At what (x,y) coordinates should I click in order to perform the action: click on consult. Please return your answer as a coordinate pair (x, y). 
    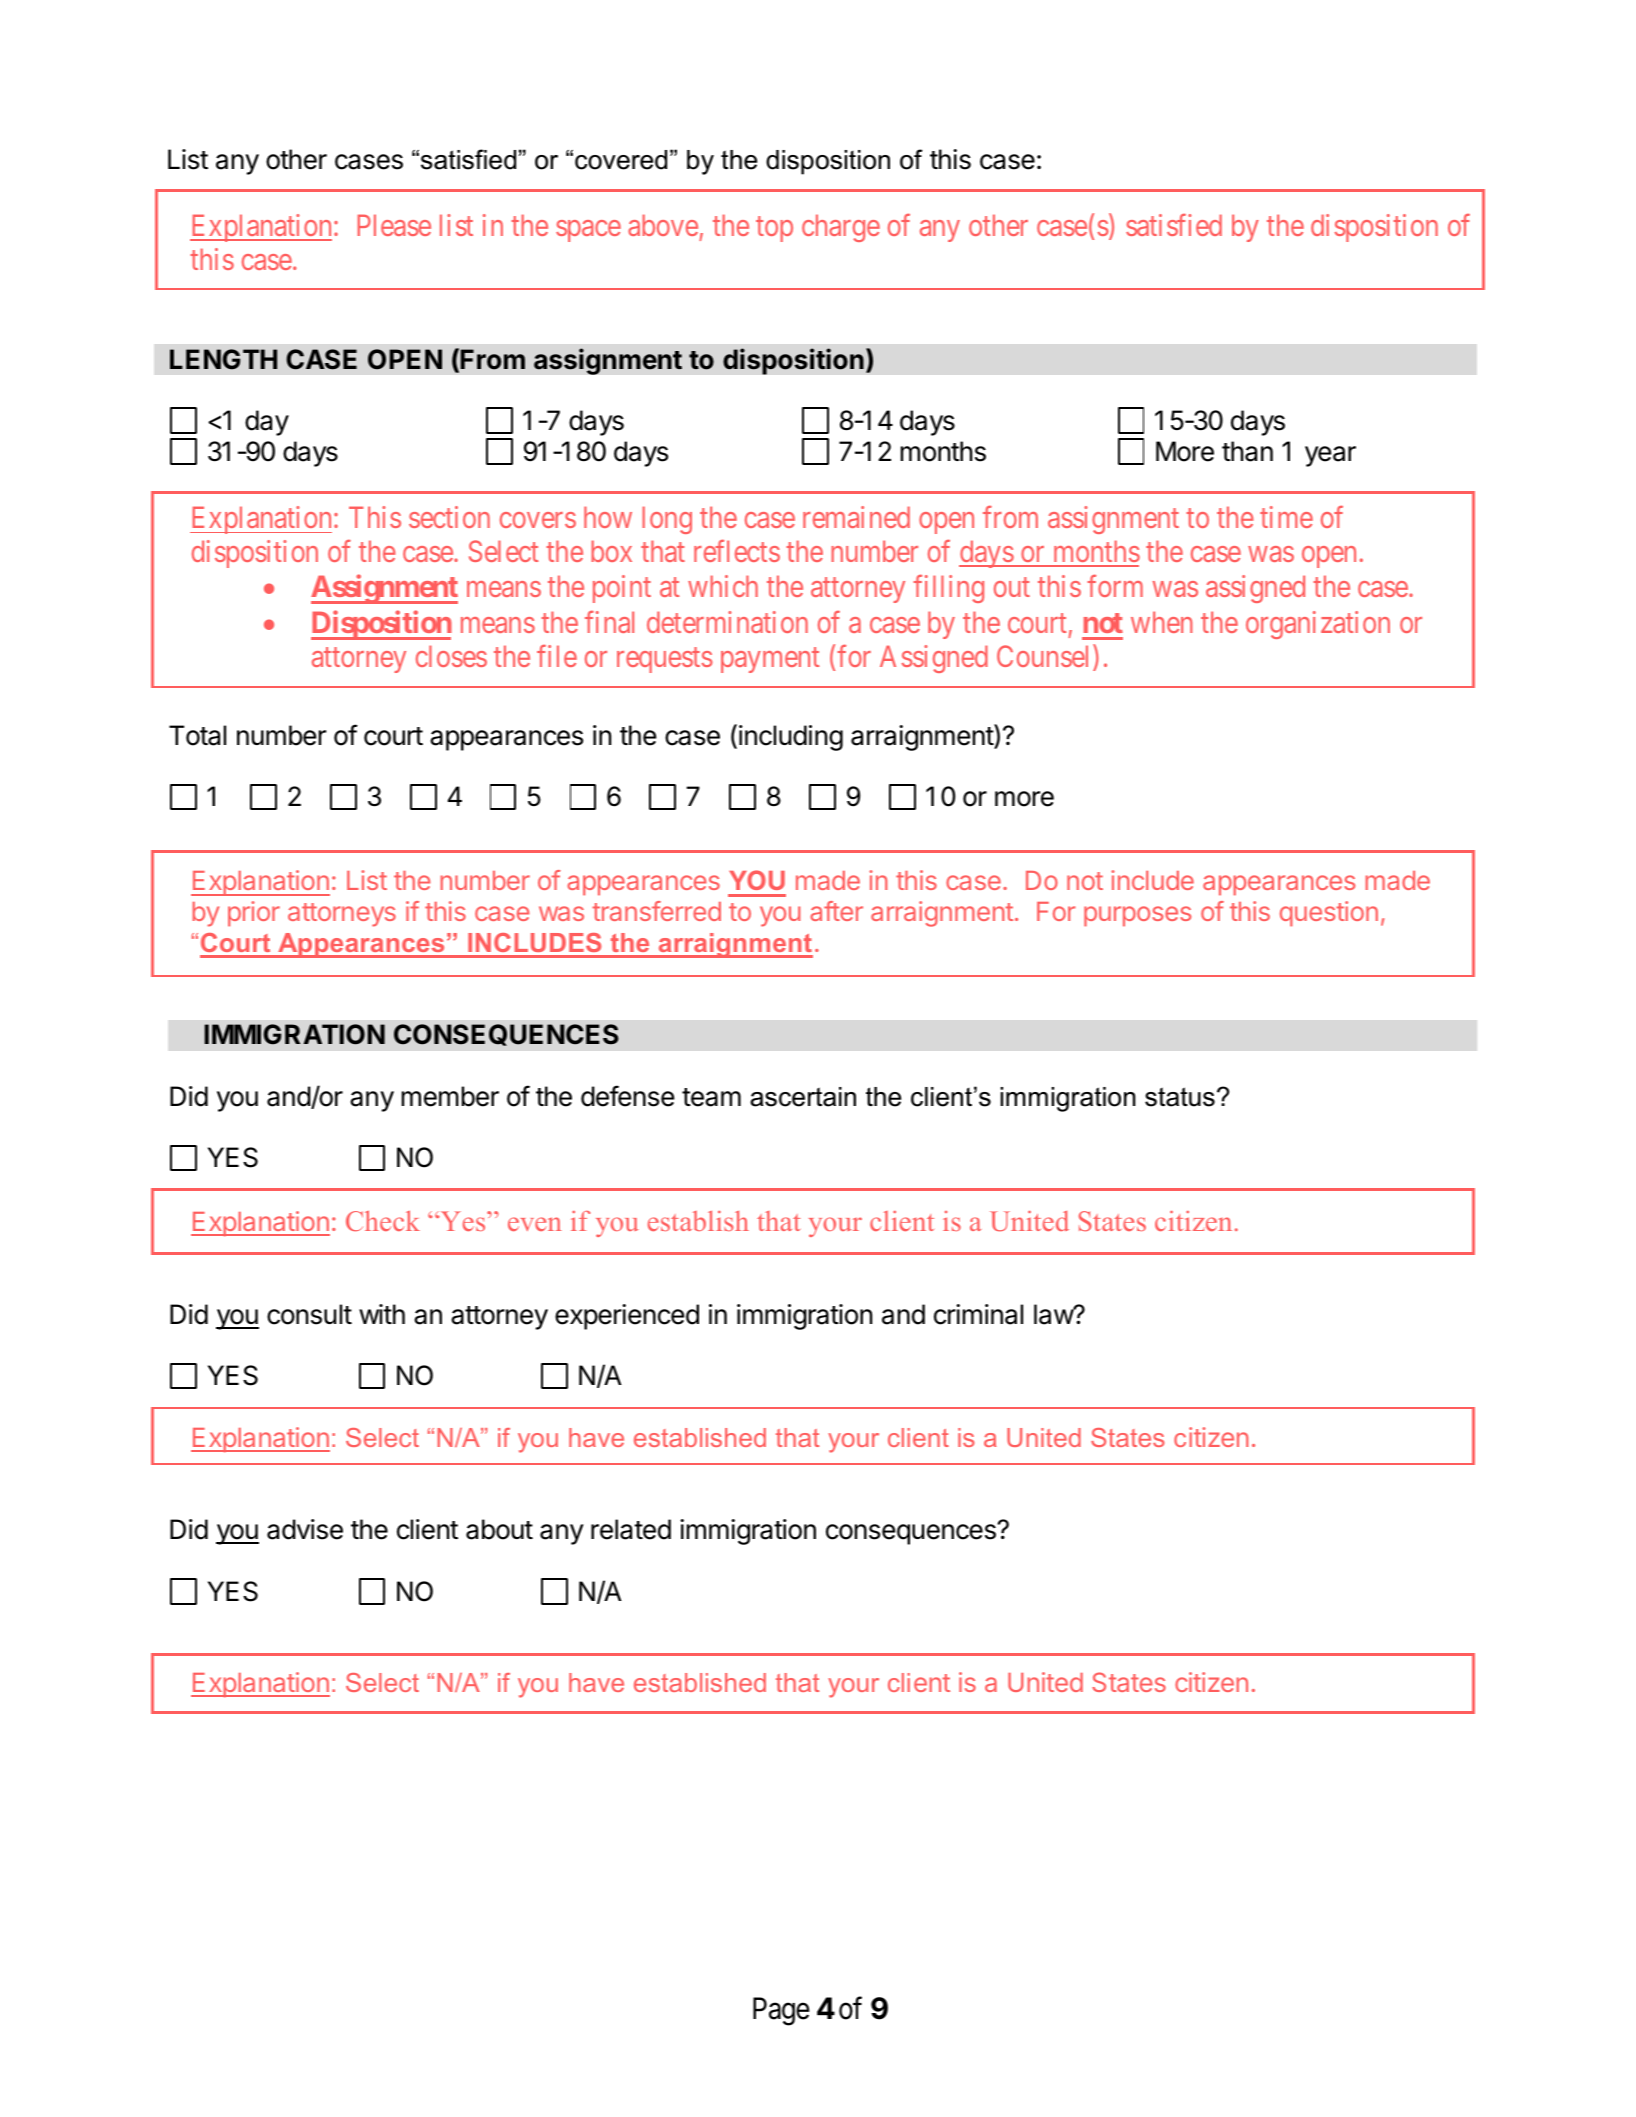
    Looking at the image, I should click on (309, 1314).
